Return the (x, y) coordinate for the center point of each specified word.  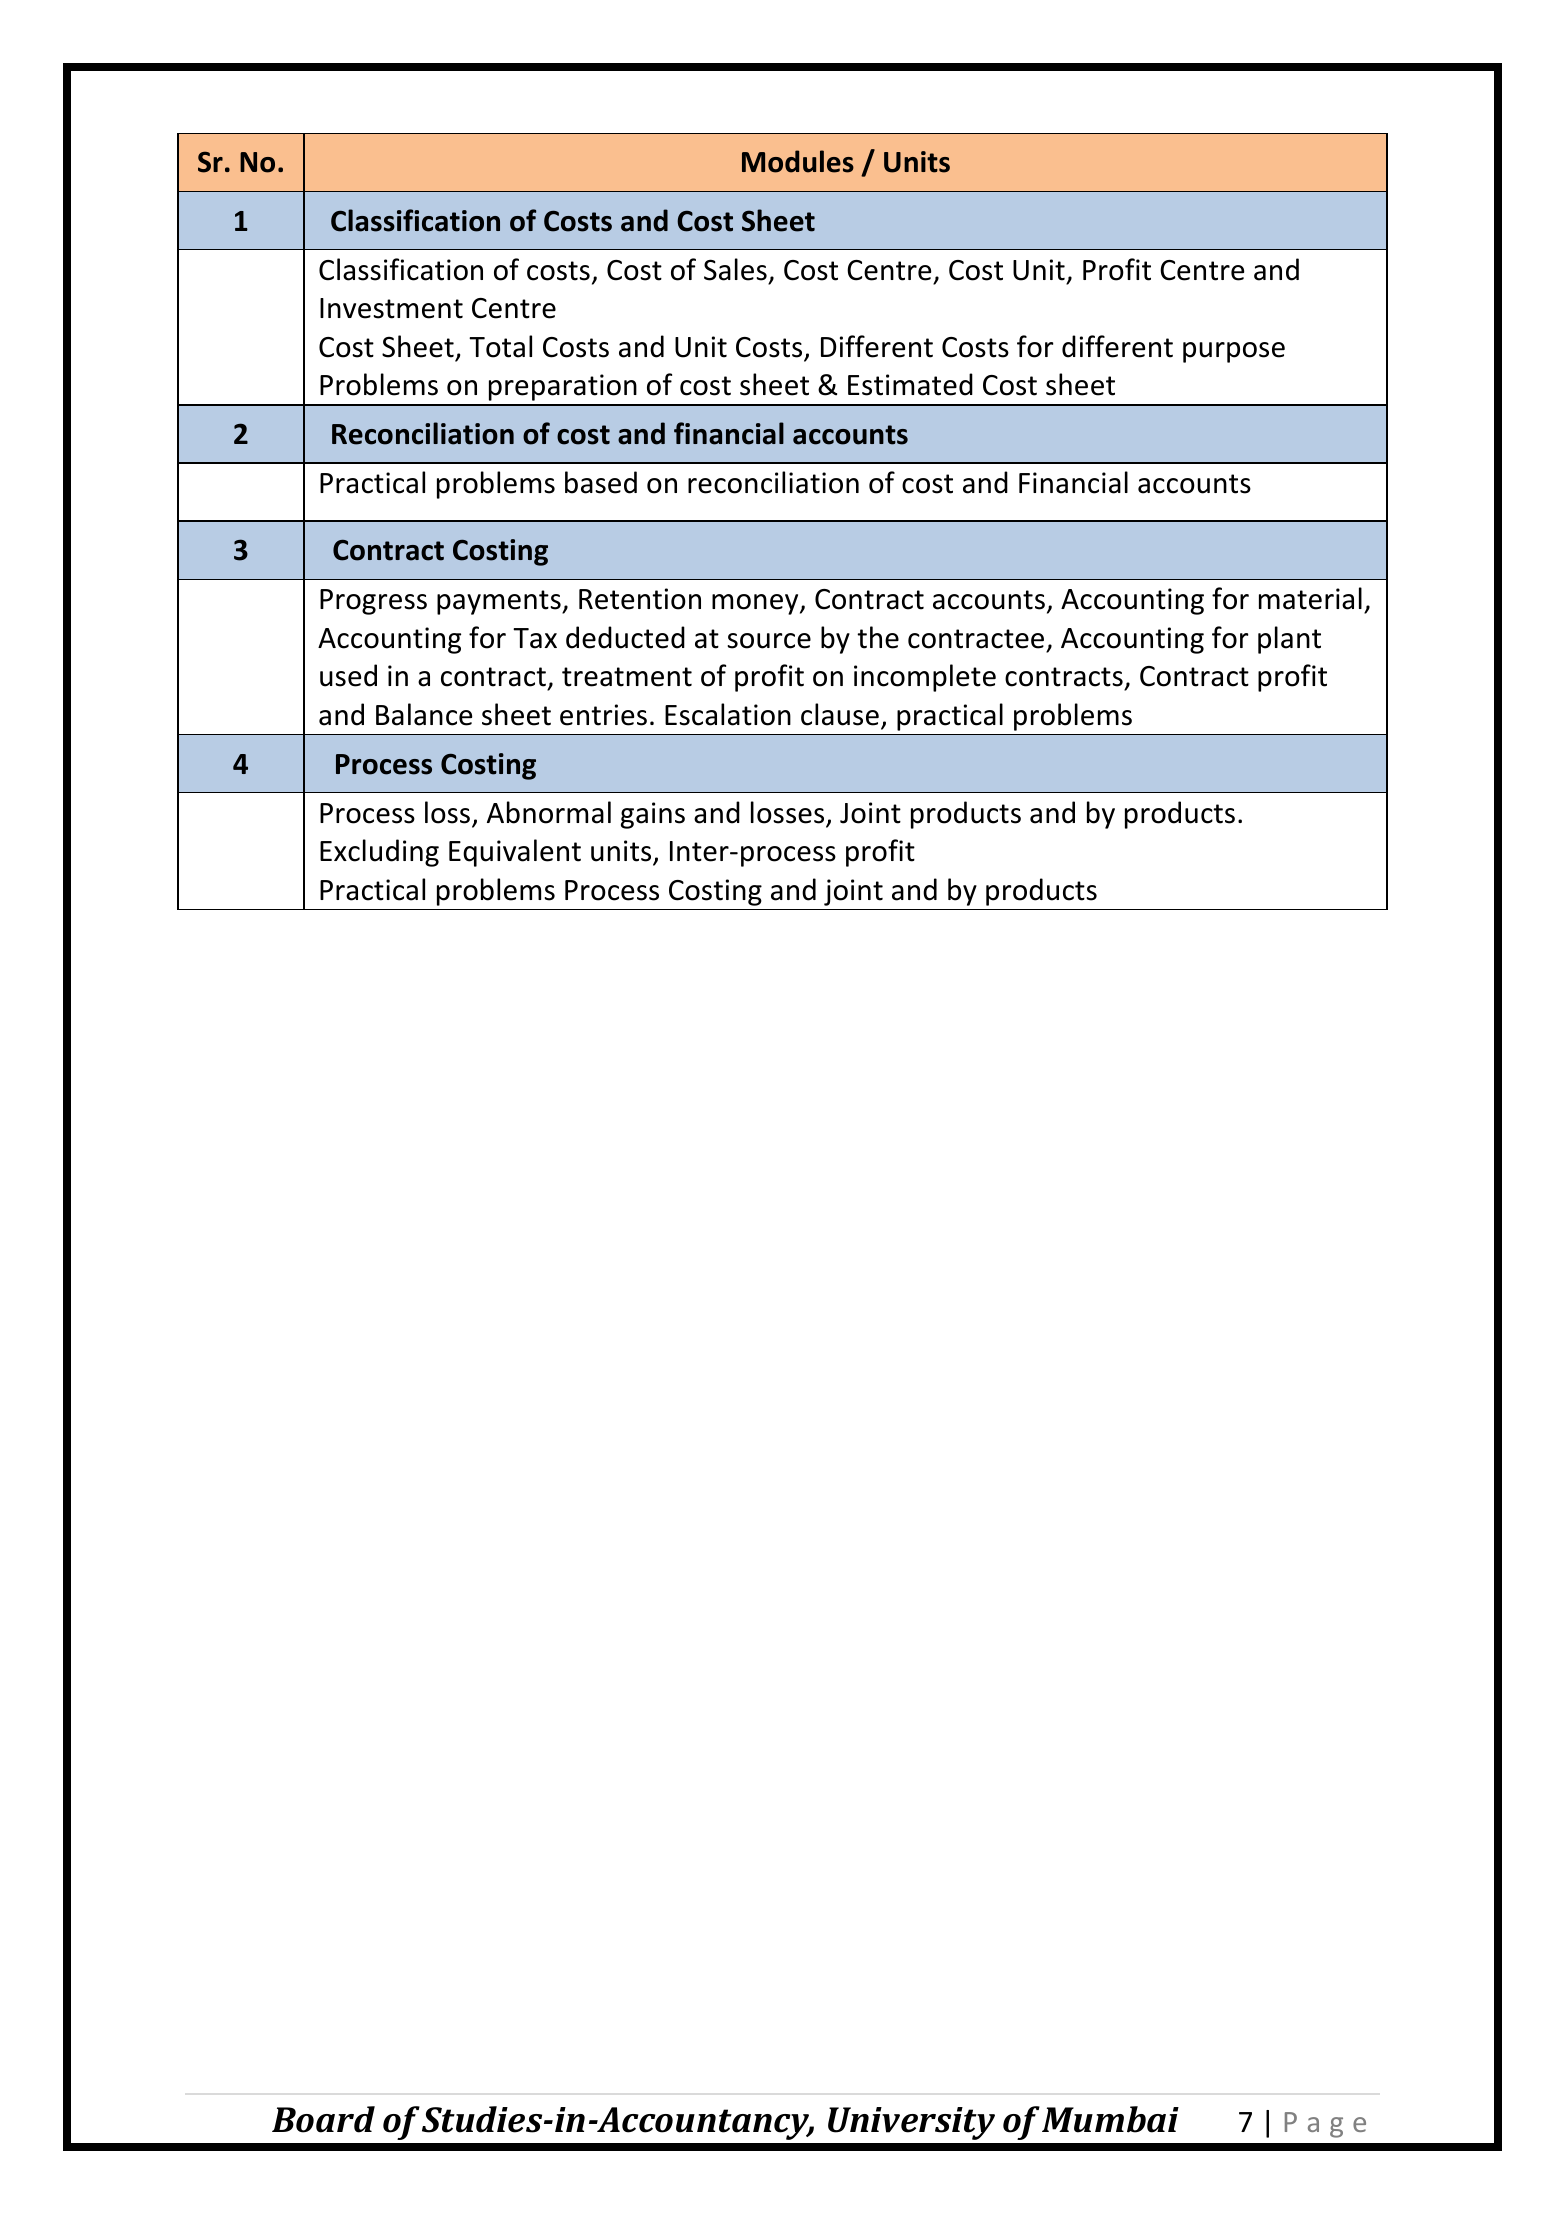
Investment (391, 308)
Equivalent (515, 853)
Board (323, 2119)
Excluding (379, 853)
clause (840, 714)
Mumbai (1110, 2119)
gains (653, 815)
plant (1289, 640)
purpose (1234, 352)
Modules (798, 161)
